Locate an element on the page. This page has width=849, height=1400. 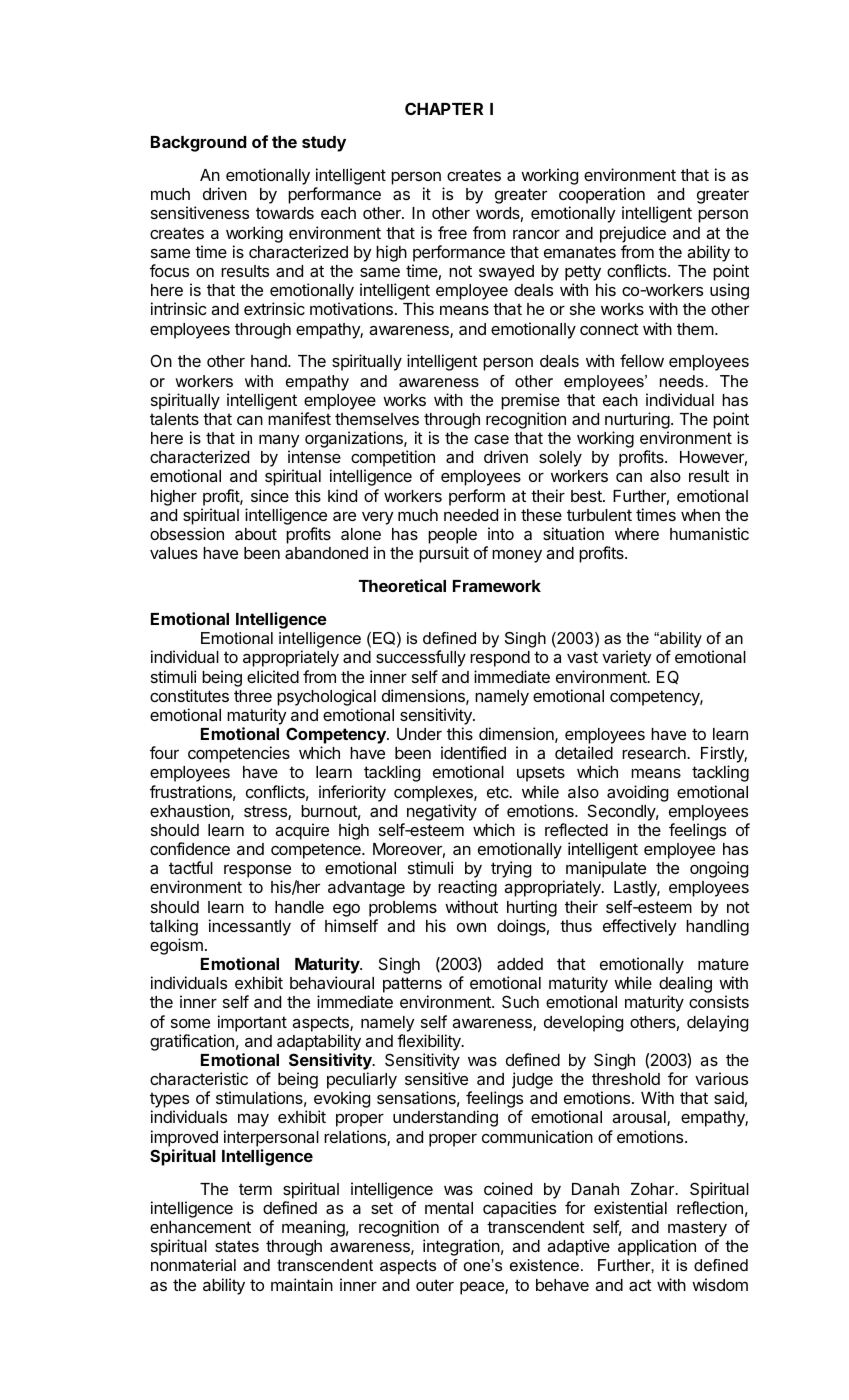
about is located at coordinates (256, 534).
